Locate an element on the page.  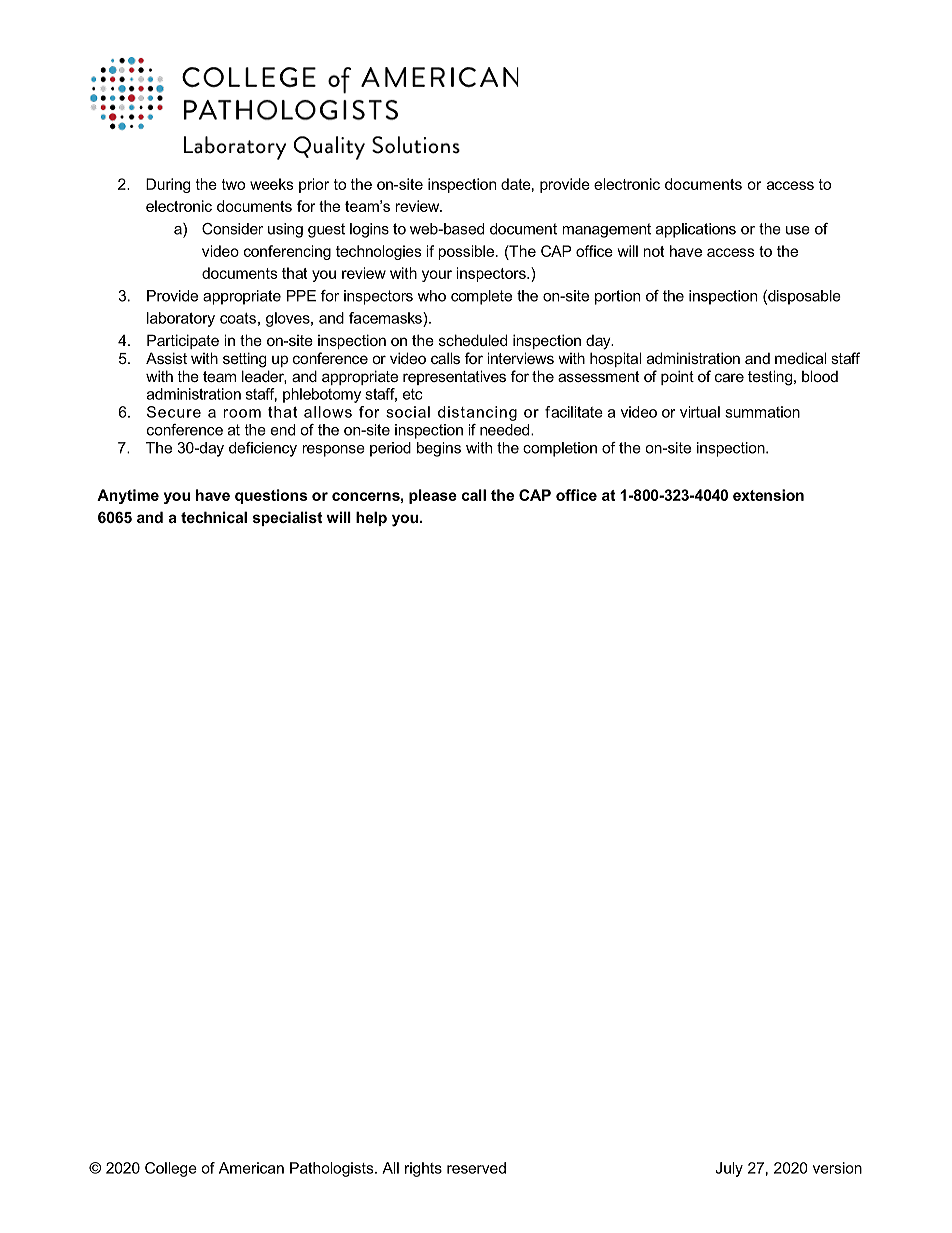
possible is located at coordinates (466, 252).
